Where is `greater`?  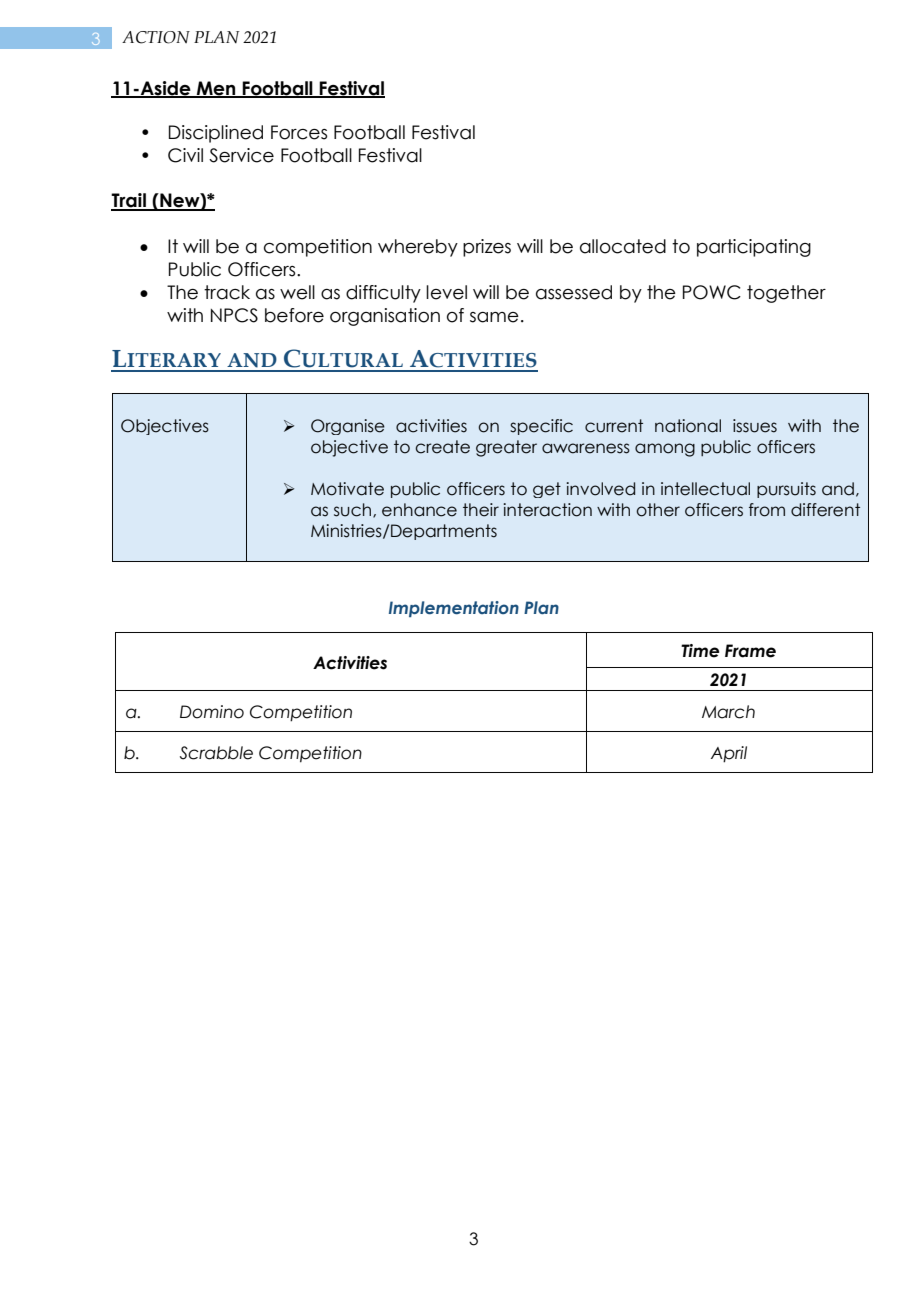 greater is located at coordinates (506, 448).
